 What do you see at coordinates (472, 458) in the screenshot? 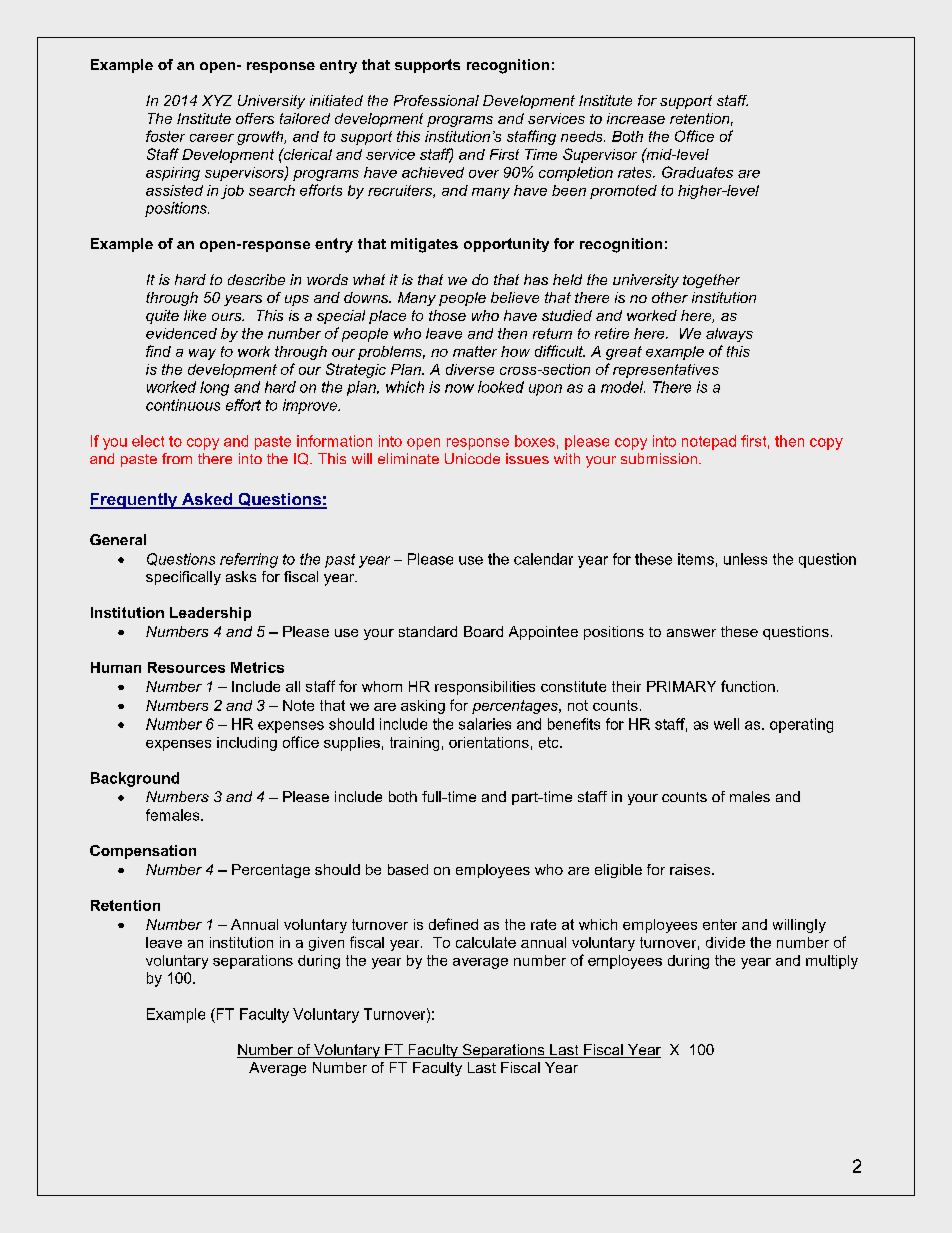
I see `Unicode` at bounding box center [472, 458].
